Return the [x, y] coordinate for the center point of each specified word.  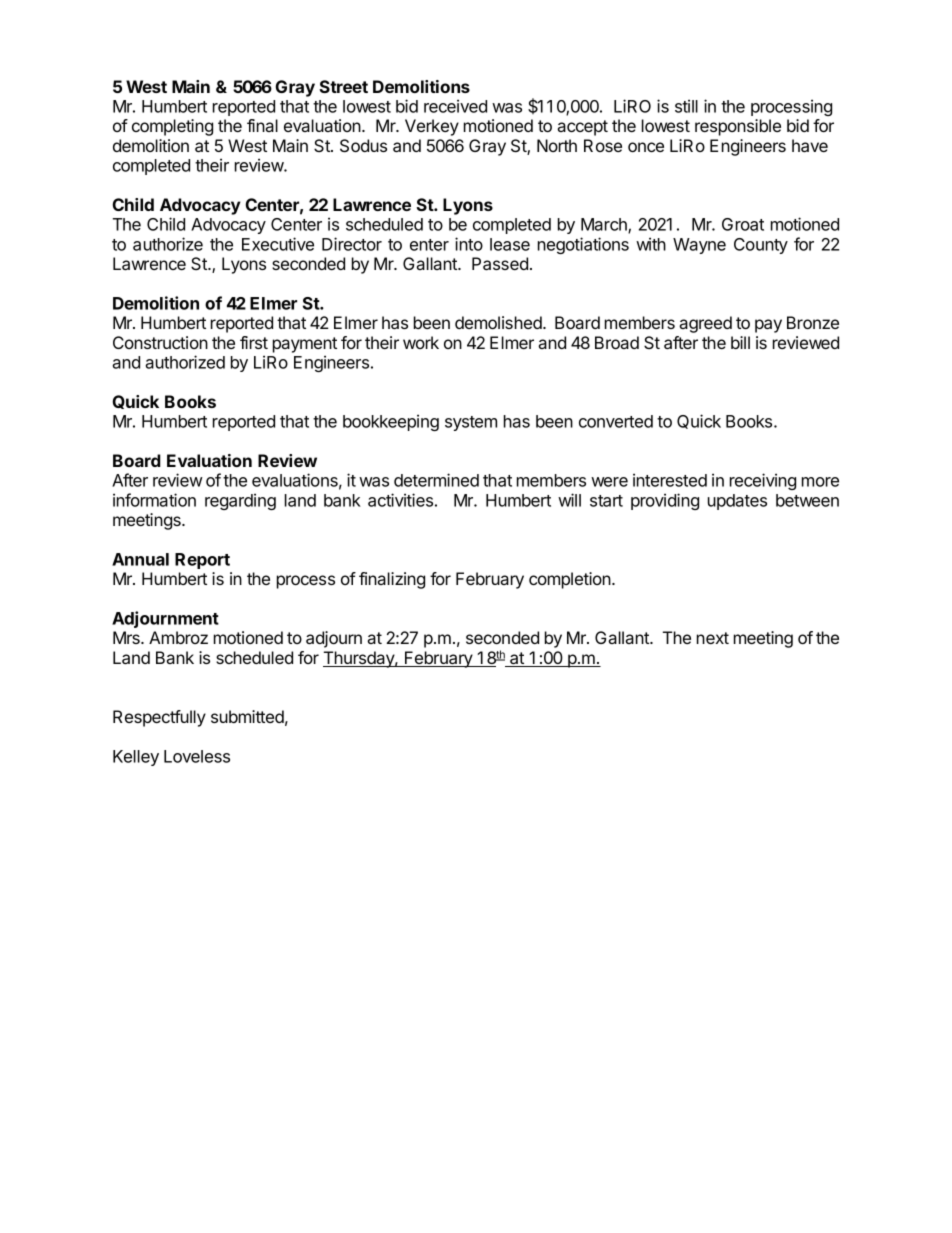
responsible [738, 127]
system [471, 423]
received [455, 106]
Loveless [197, 756]
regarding [240, 501]
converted [616, 421]
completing [172, 127]
